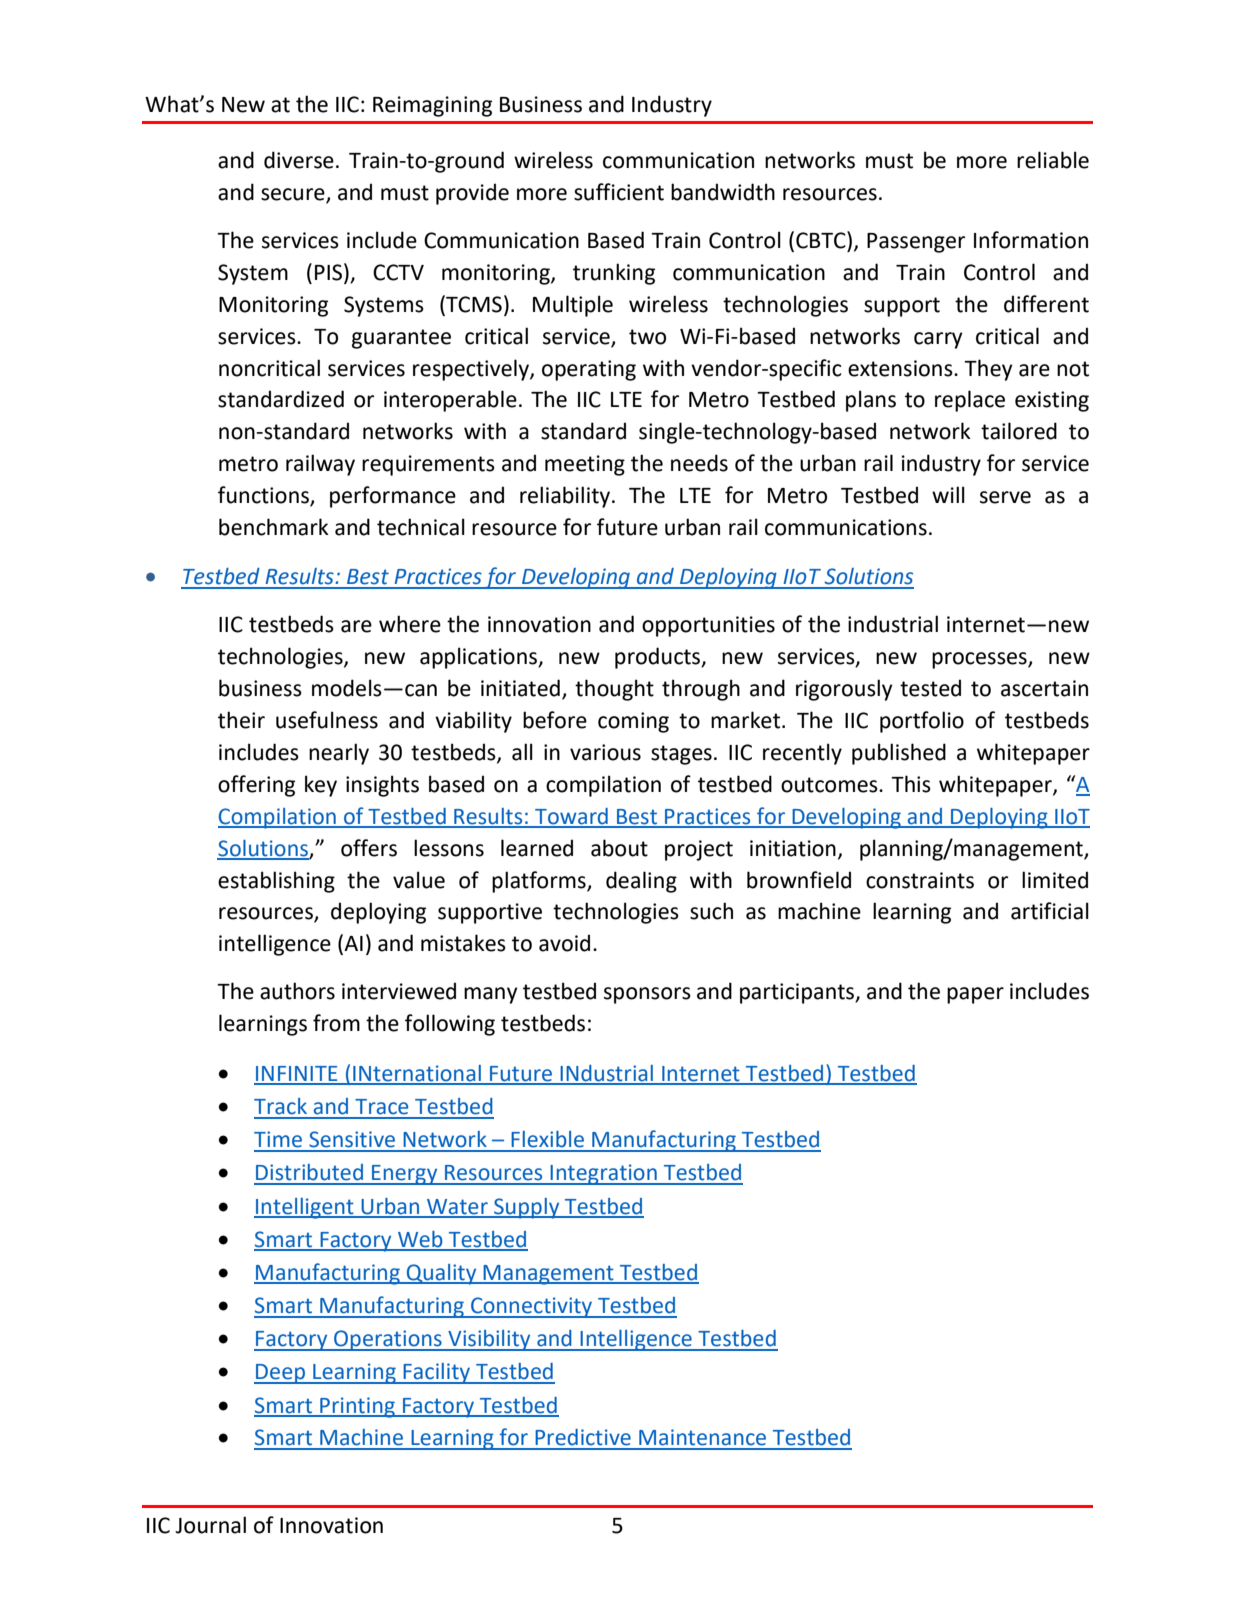  Describe the element at coordinates (357, 1407) in the screenshot. I see `Printing` at that location.
